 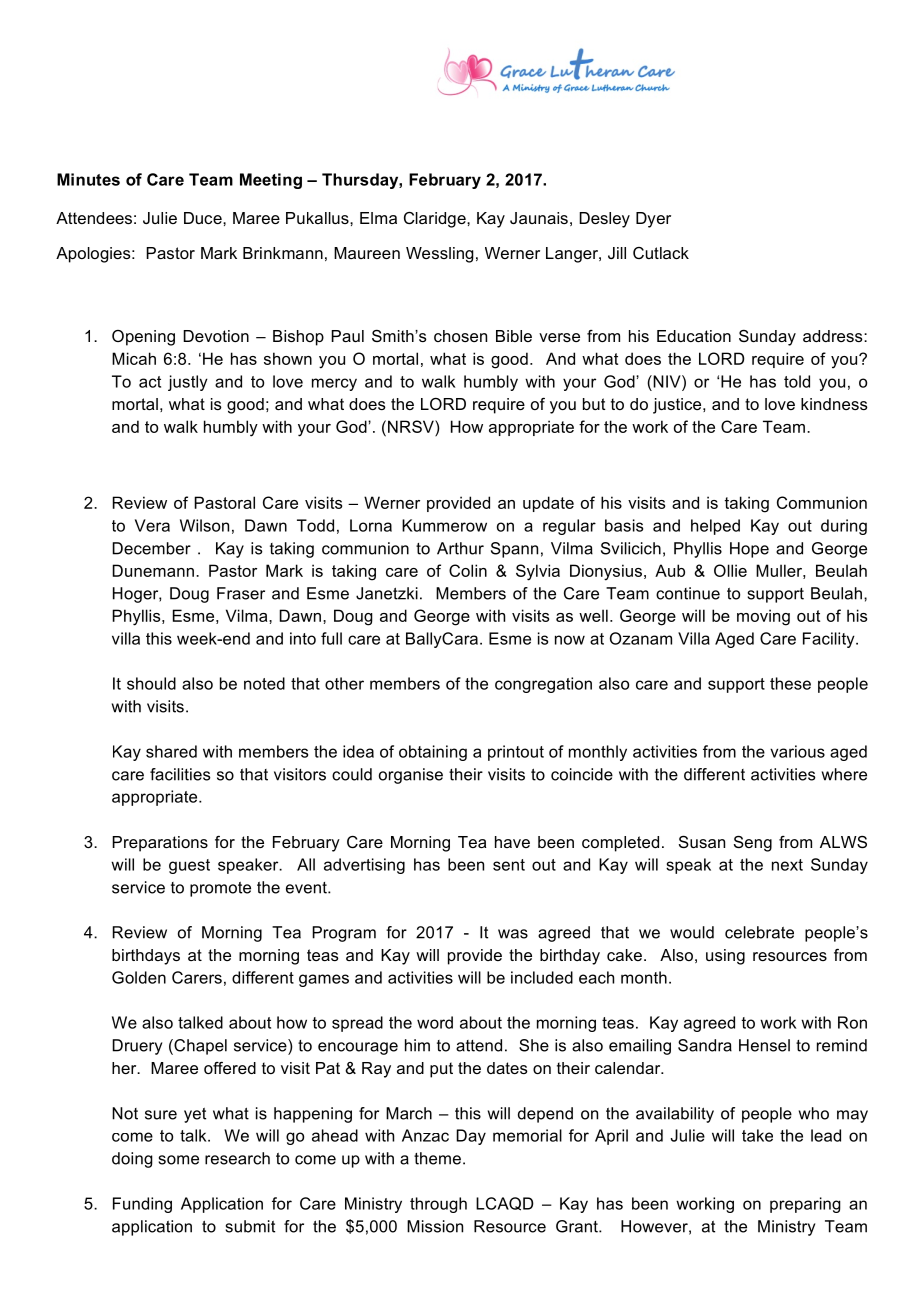 I want to click on Funding, so click(x=142, y=1205).
